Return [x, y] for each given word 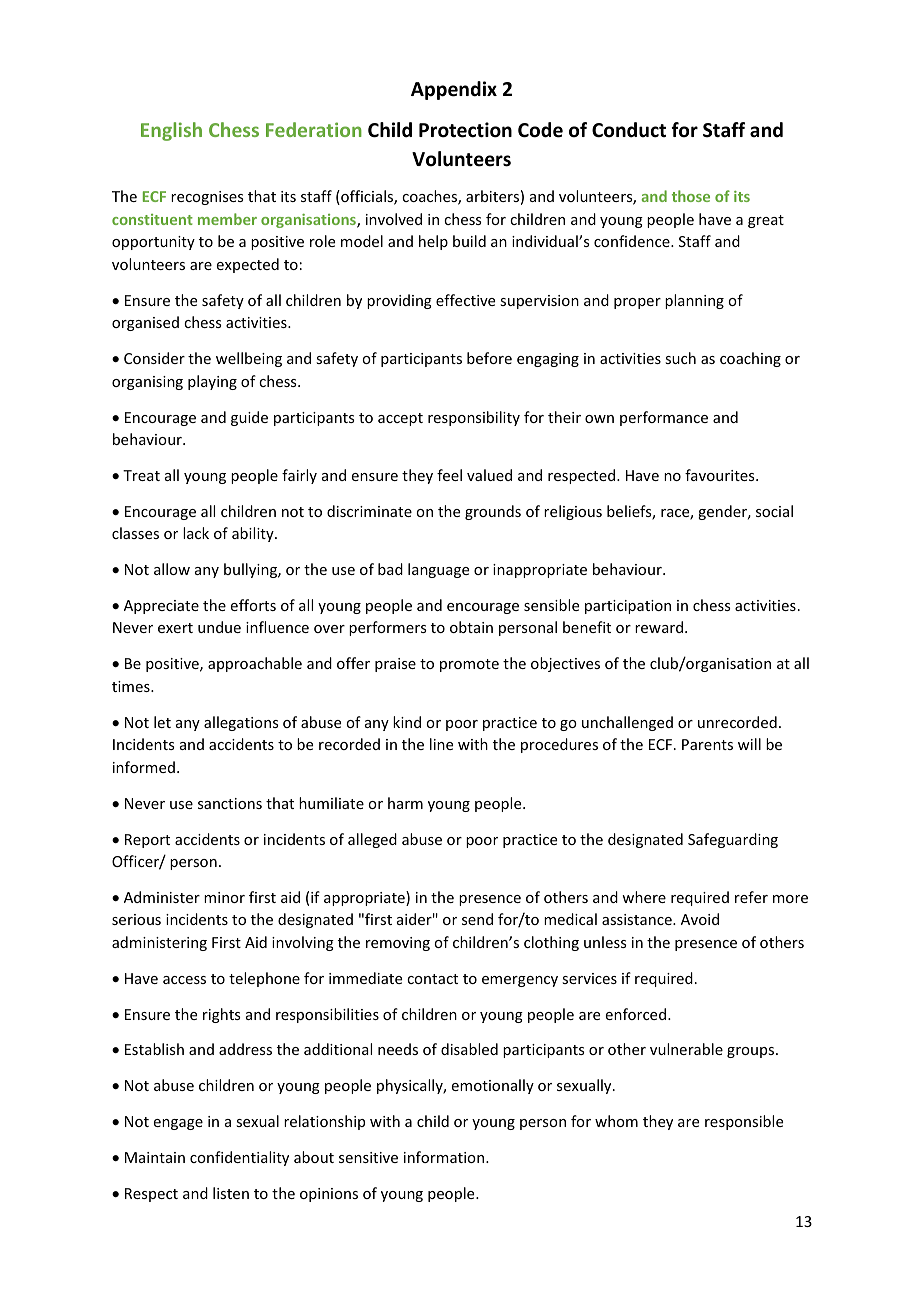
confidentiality [239, 1158]
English [171, 131]
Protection [465, 130]
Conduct [629, 130]
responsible [744, 1122]
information [445, 1157]
